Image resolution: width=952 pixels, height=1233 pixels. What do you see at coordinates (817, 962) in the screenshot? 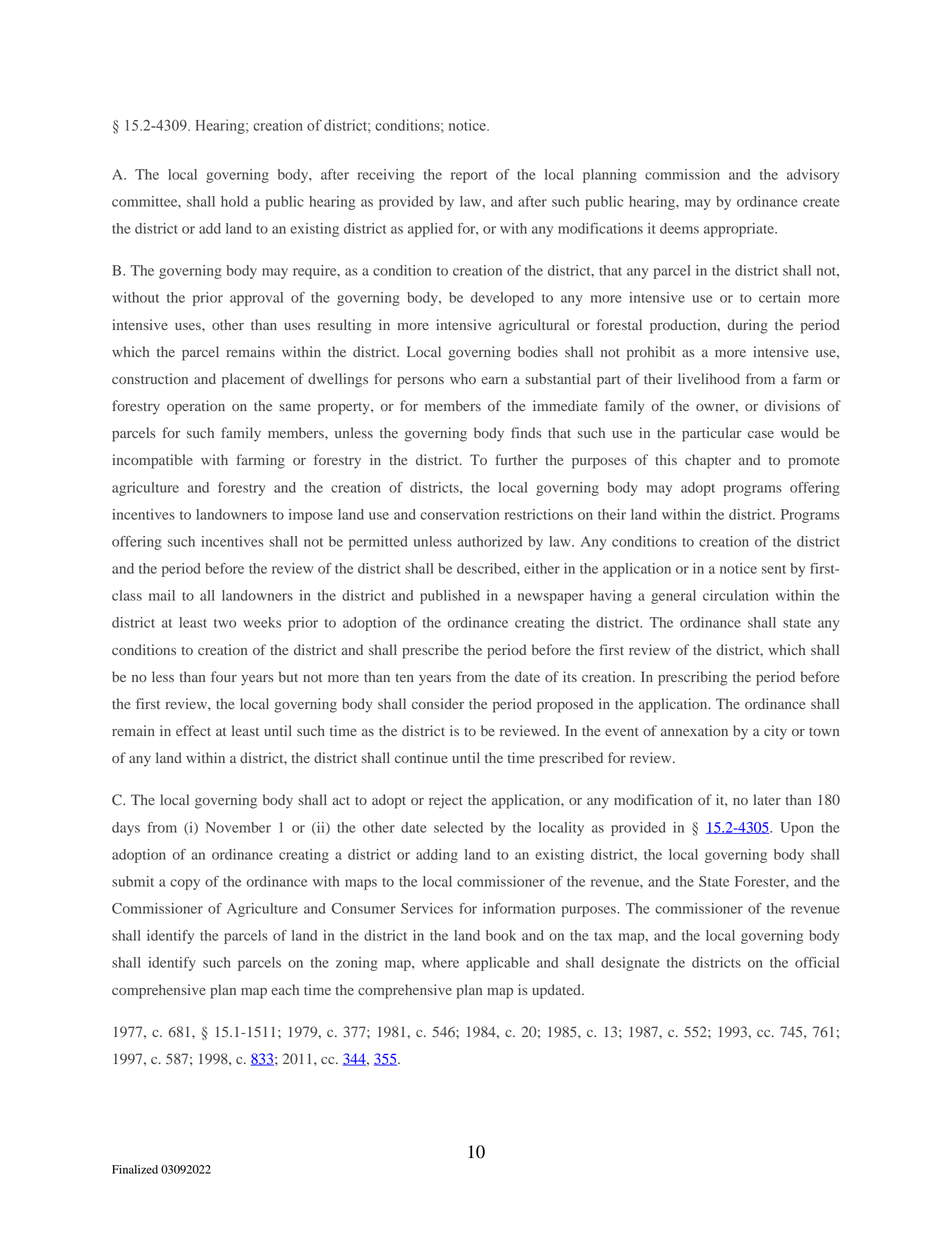
I see `official` at bounding box center [817, 962].
